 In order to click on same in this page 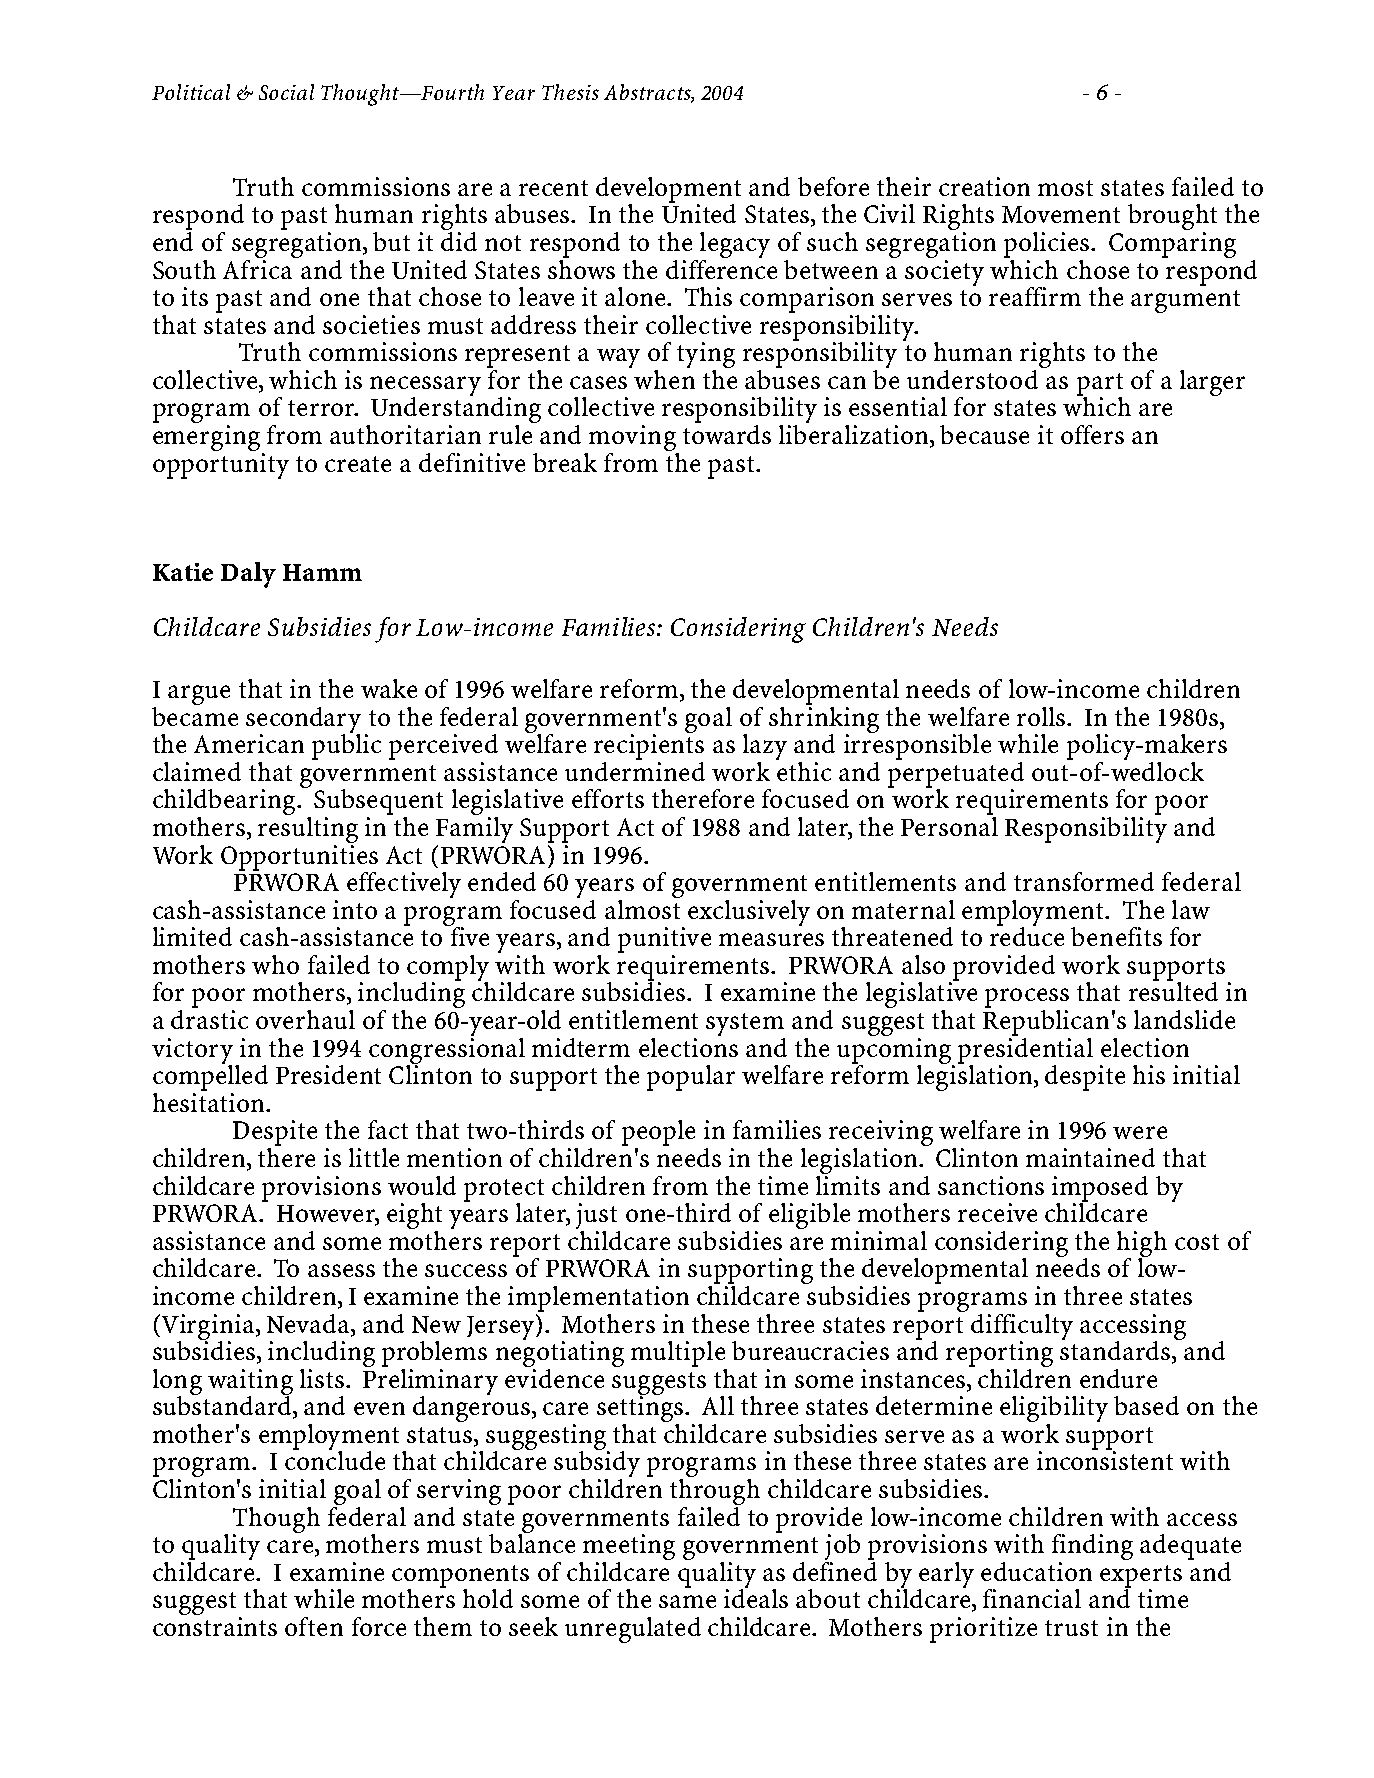, I will do `click(687, 1601)`.
